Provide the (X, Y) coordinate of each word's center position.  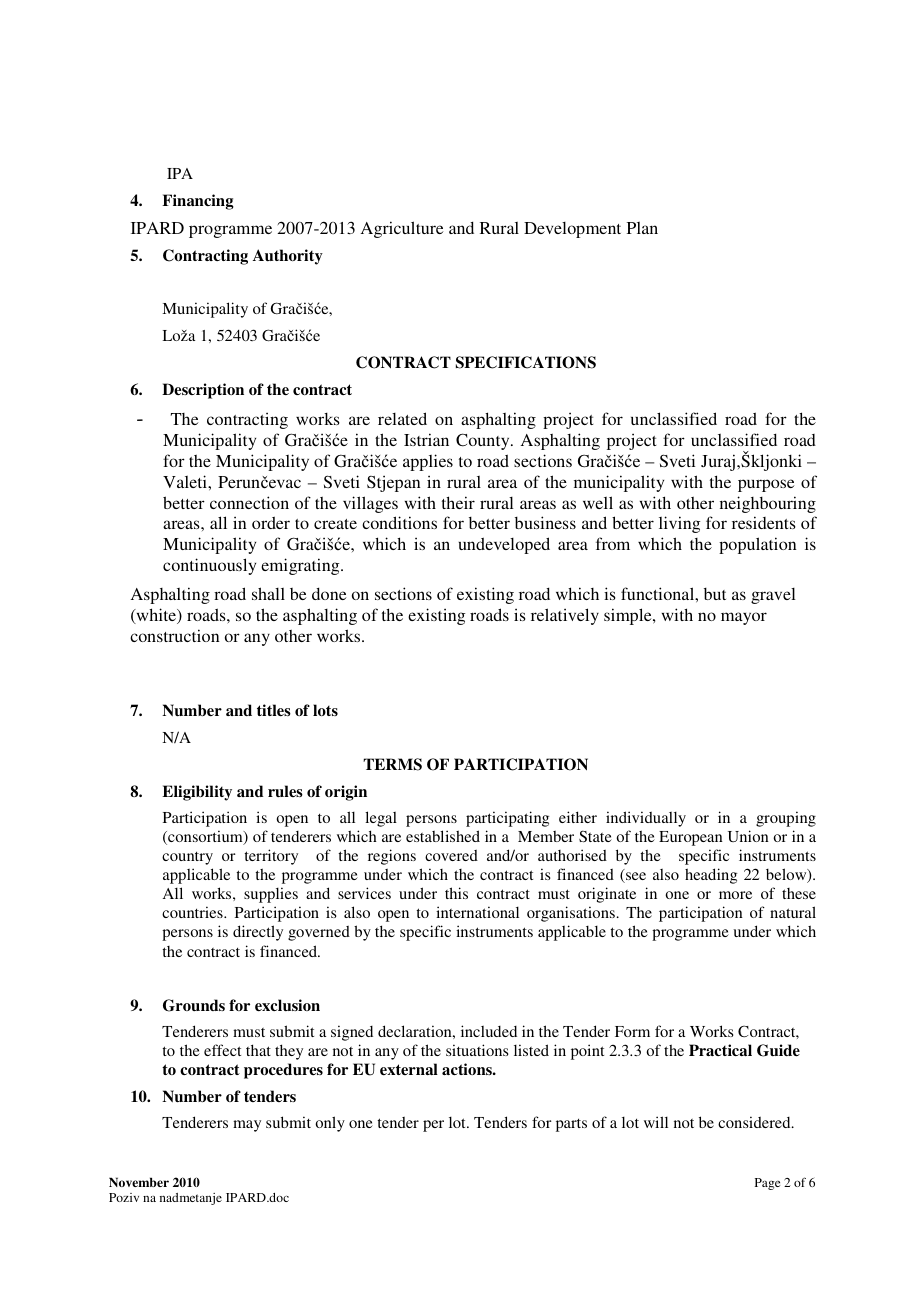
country (187, 858)
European (691, 838)
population (758, 545)
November (139, 1182)
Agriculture (402, 229)
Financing (198, 202)
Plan (642, 228)
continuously (209, 566)
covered (451, 855)
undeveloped (504, 545)
